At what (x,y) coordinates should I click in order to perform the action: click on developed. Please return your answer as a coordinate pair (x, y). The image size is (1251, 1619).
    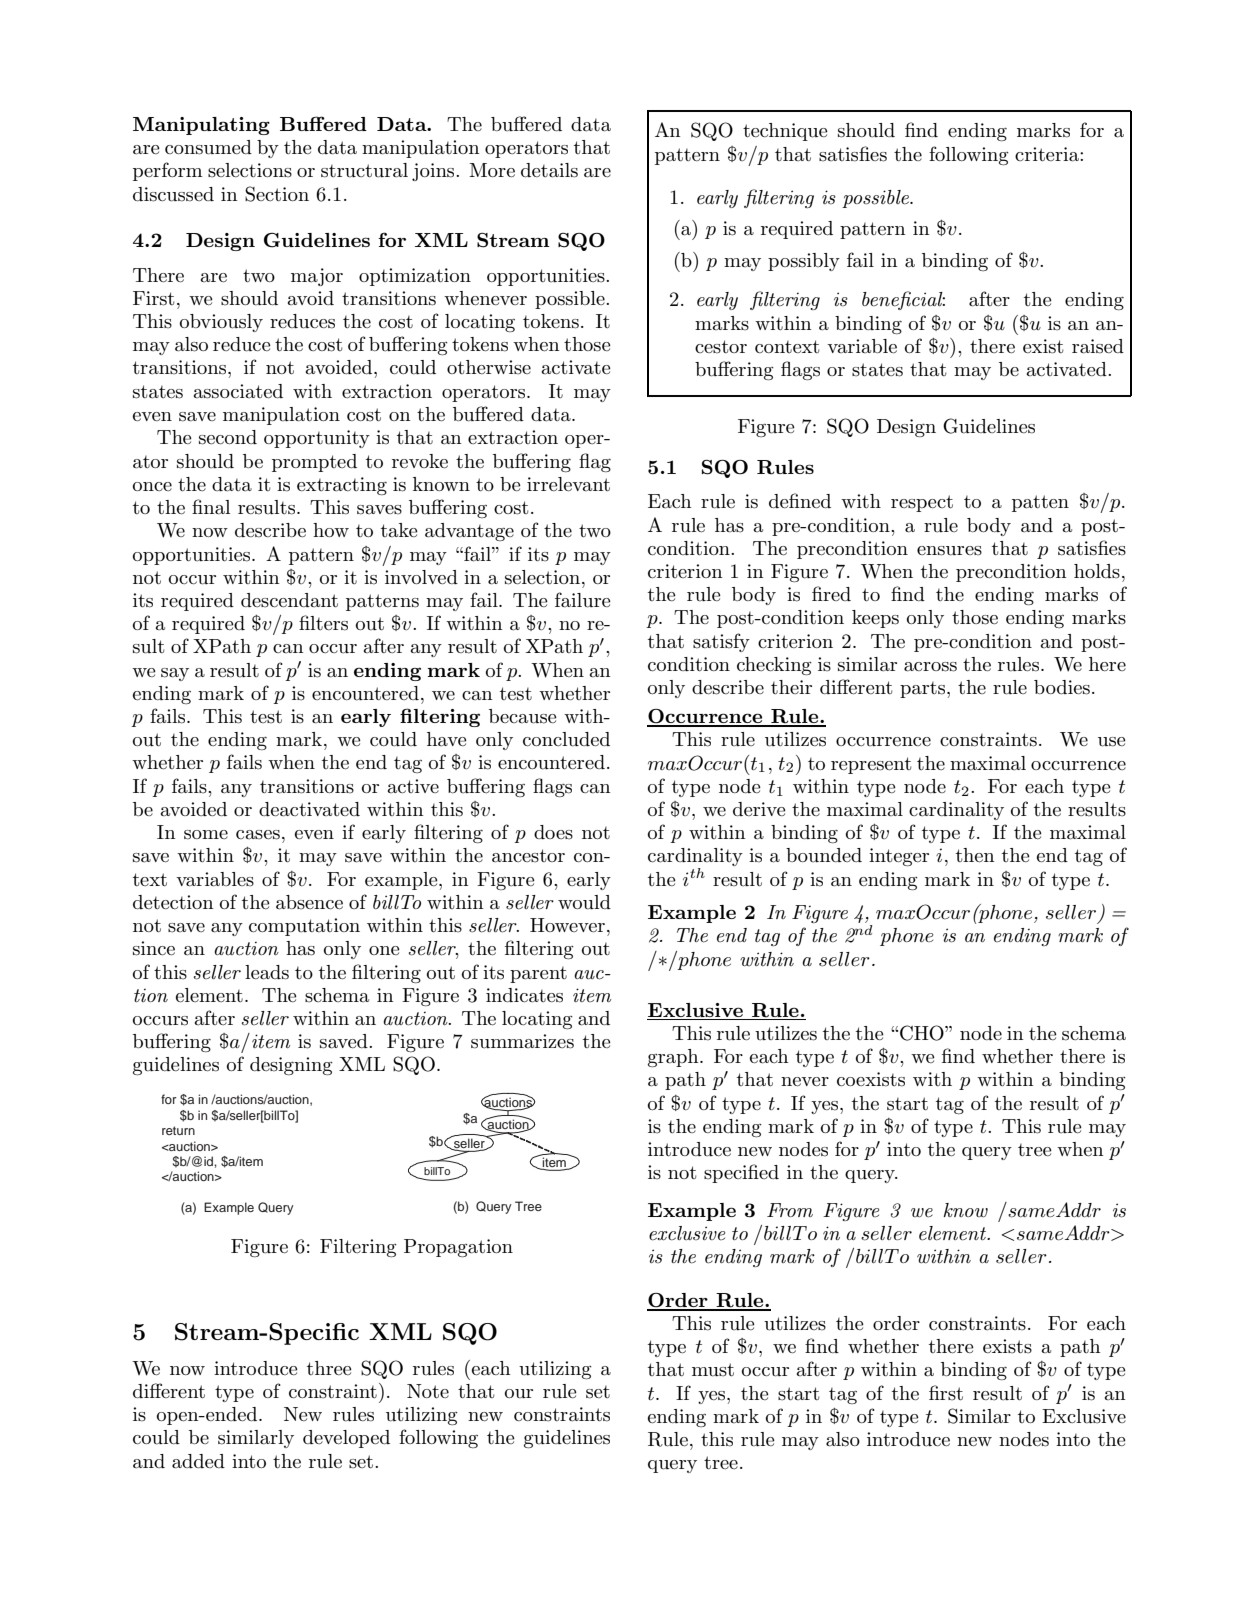
    Looking at the image, I should click on (346, 1439).
